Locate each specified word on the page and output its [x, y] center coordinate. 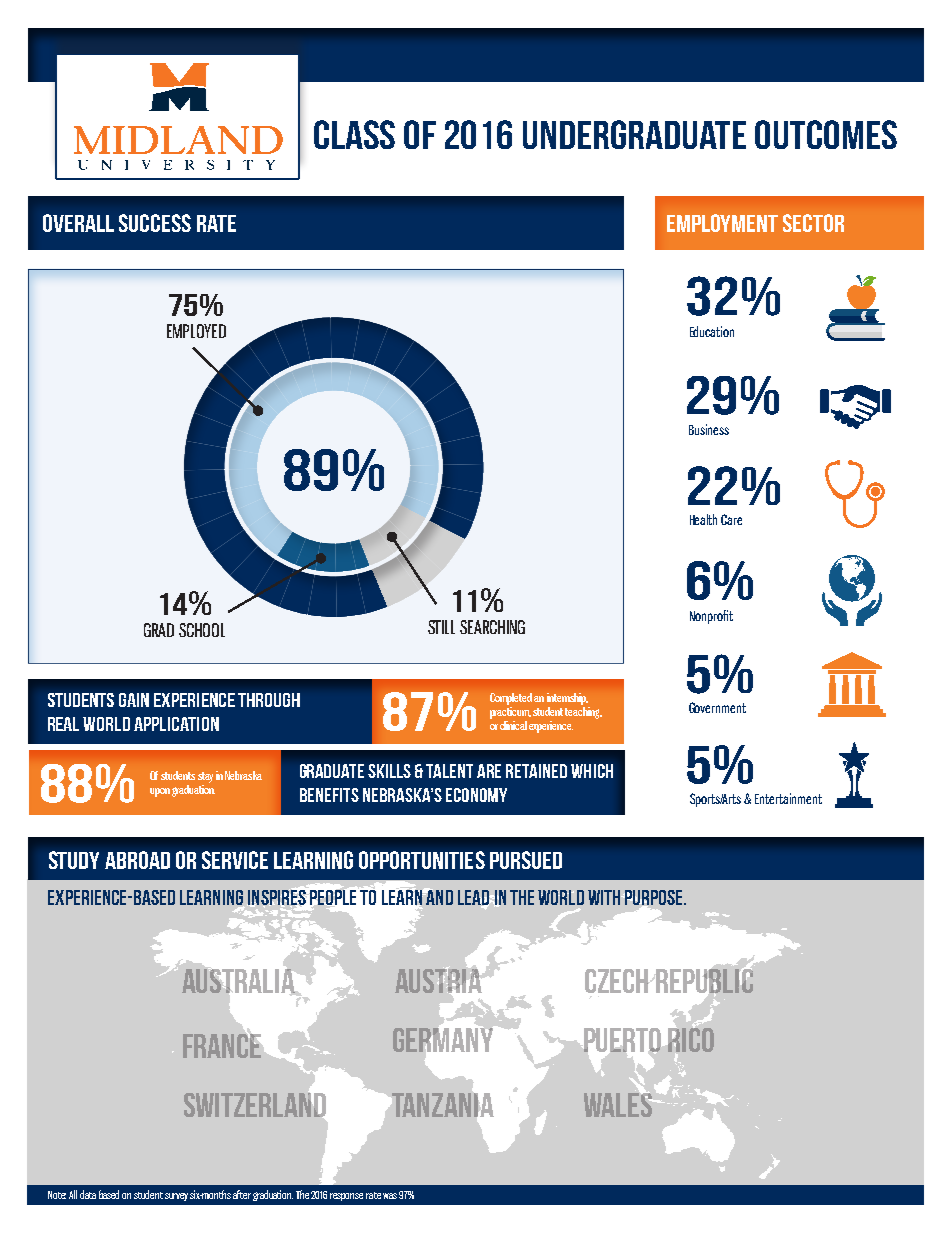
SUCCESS [155, 223]
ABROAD [137, 860]
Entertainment [788, 798]
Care [731, 519]
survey [176, 1197]
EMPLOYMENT [722, 223]
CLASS [354, 134]
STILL [441, 627]
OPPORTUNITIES [422, 860]
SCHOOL [202, 630]
